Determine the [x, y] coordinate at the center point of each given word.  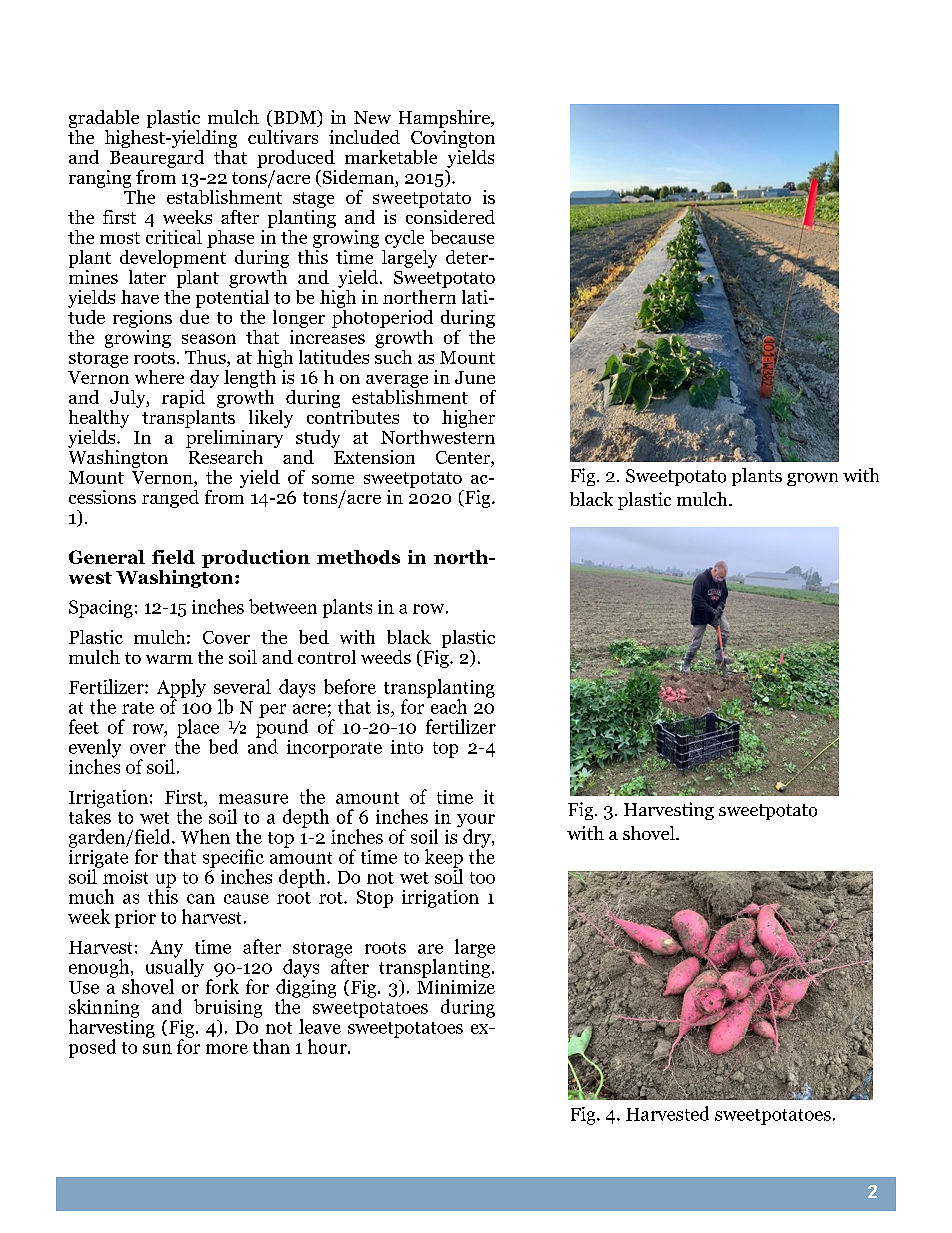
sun [157, 1049]
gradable [104, 119]
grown [812, 479]
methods [358, 557]
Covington [453, 137]
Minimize [456, 985]
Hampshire [445, 119]
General [107, 557]
